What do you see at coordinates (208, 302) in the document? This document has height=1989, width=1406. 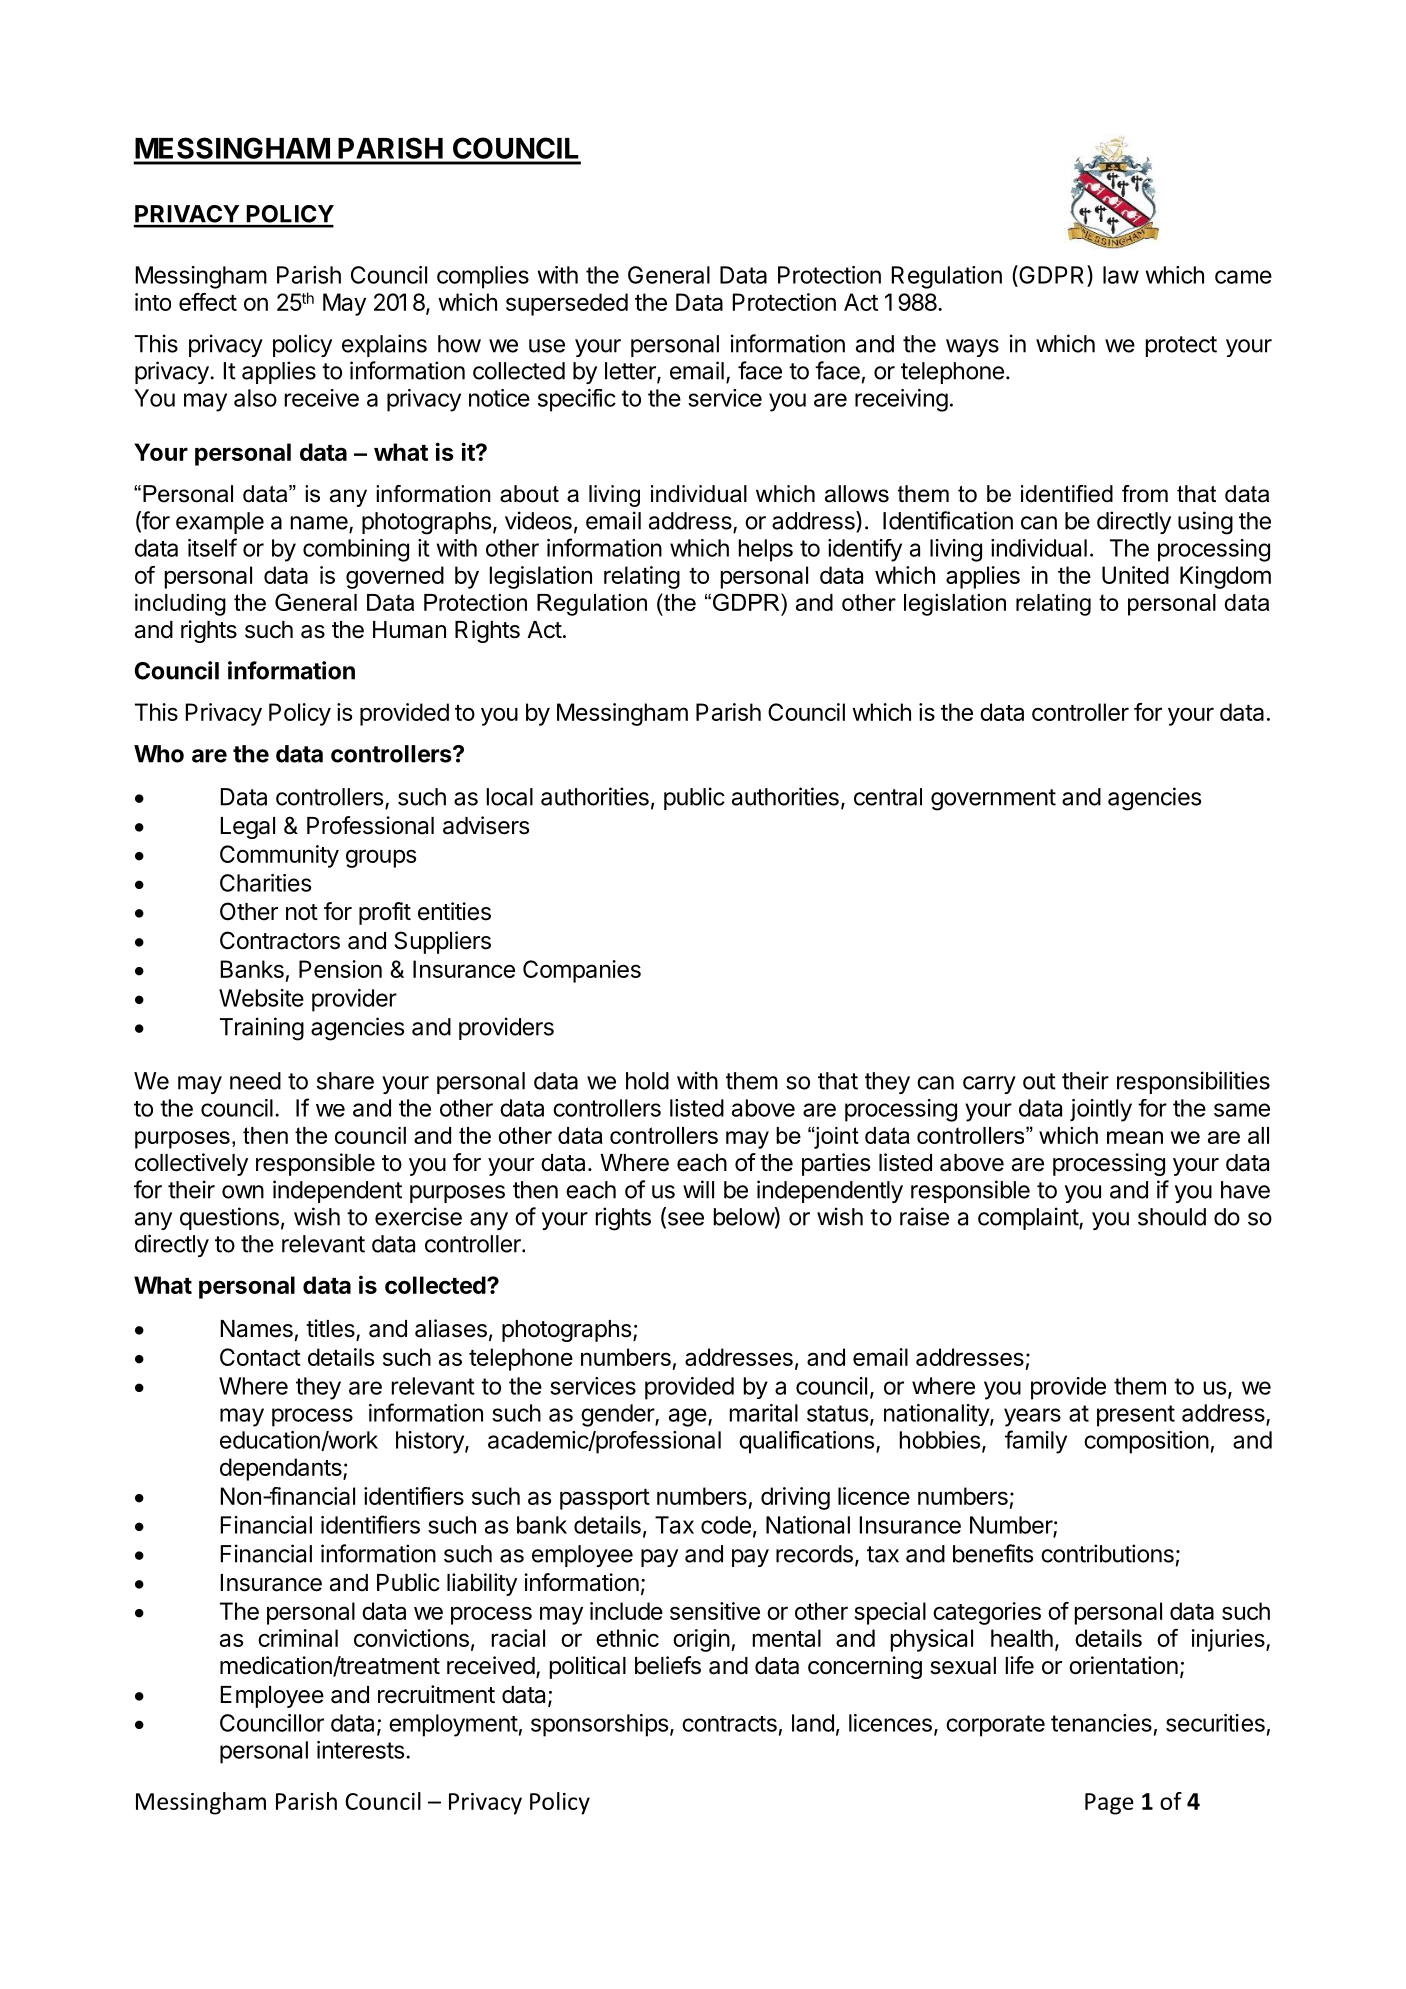 I see `effect` at bounding box center [208, 302].
